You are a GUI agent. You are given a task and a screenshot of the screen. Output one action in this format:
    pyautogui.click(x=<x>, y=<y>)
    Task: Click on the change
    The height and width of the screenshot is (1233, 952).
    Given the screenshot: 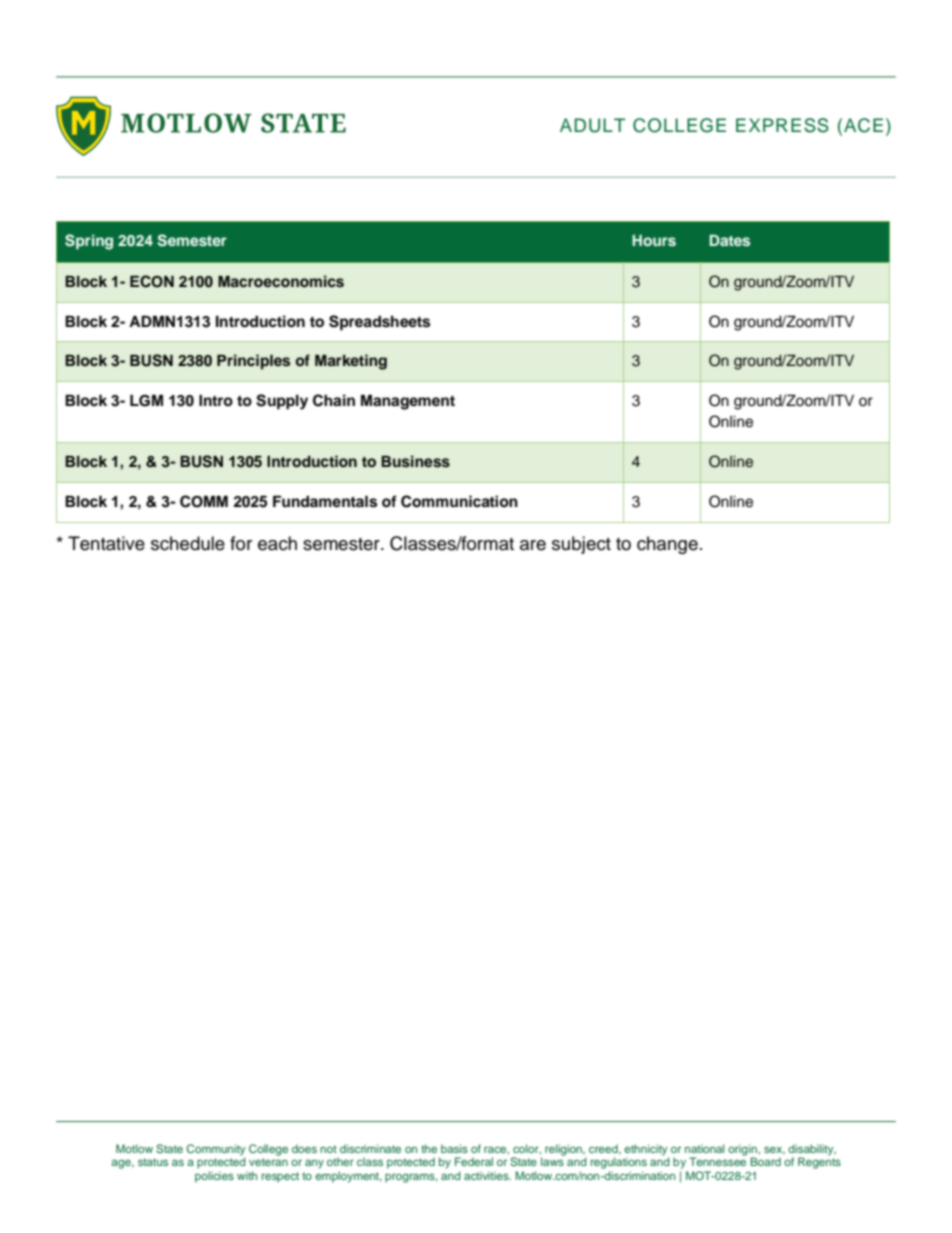 What is the action you would take?
    pyautogui.click(x=667, y=545)
